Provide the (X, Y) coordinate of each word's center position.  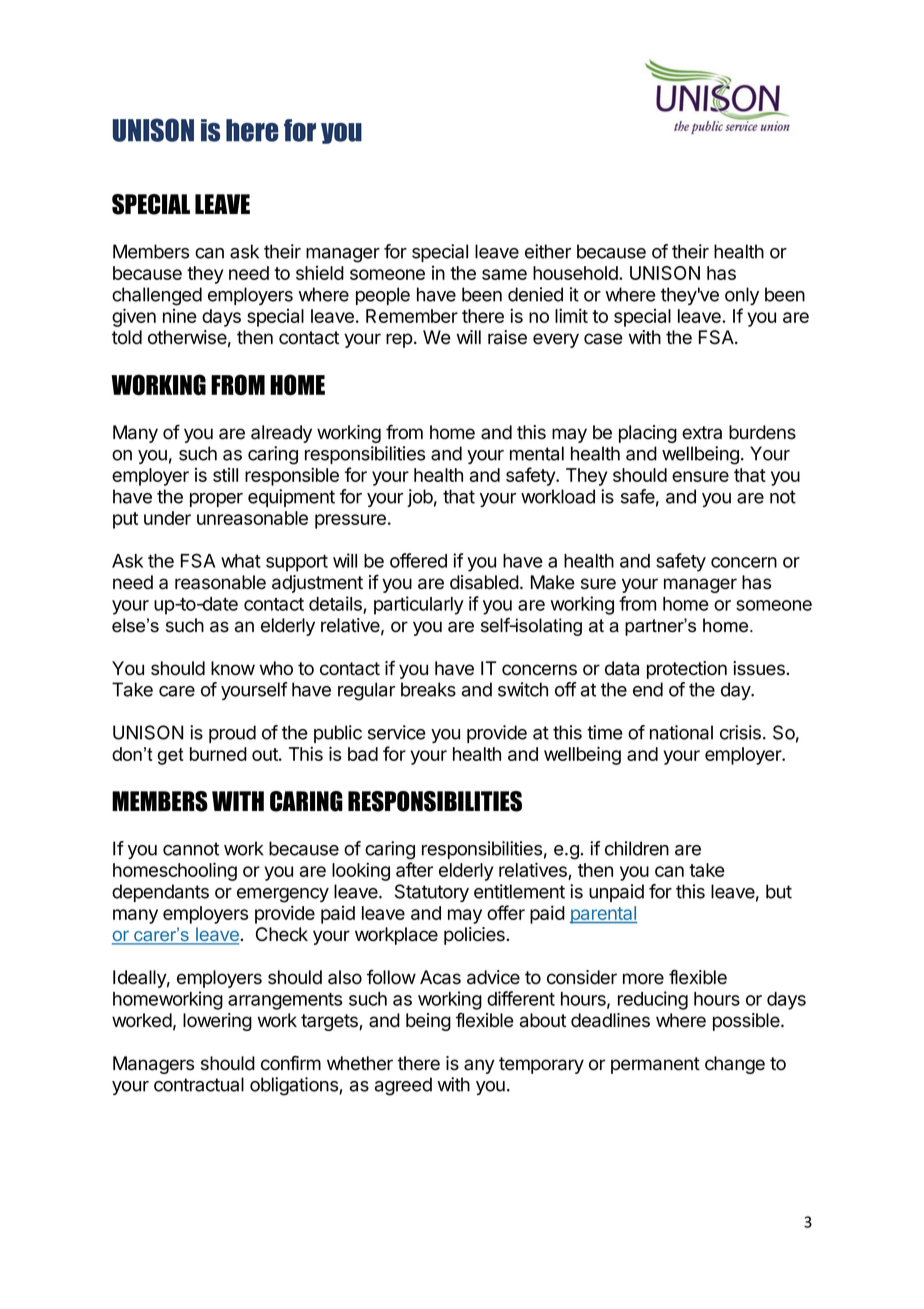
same (504, 274)
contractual (199, 1084)
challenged (157, 296)
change (735, 1065)
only (742, 296)
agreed (403, 1086)
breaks (428, 689)
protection (687, 670)
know (233, 668)
